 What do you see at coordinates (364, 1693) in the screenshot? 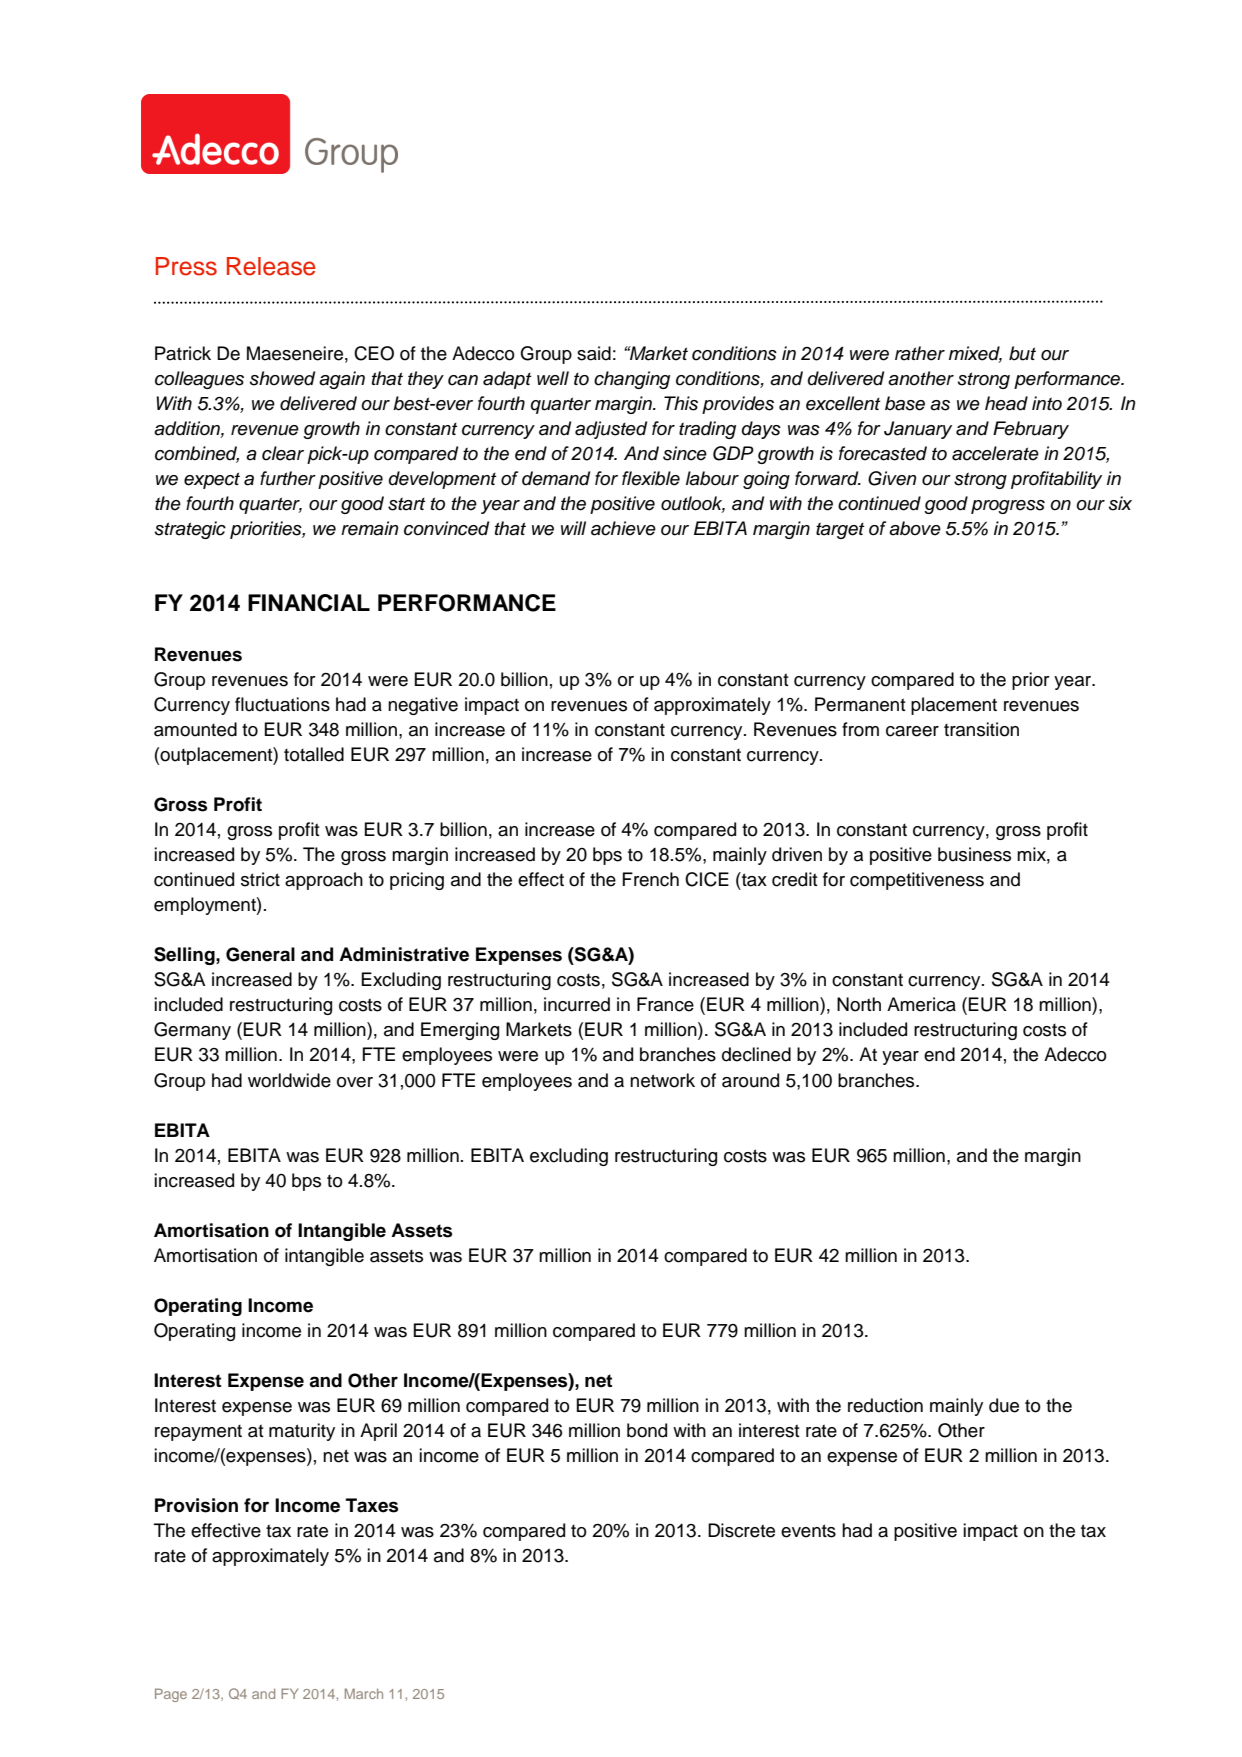
I see `March` at bounding box center [364, 1693].
